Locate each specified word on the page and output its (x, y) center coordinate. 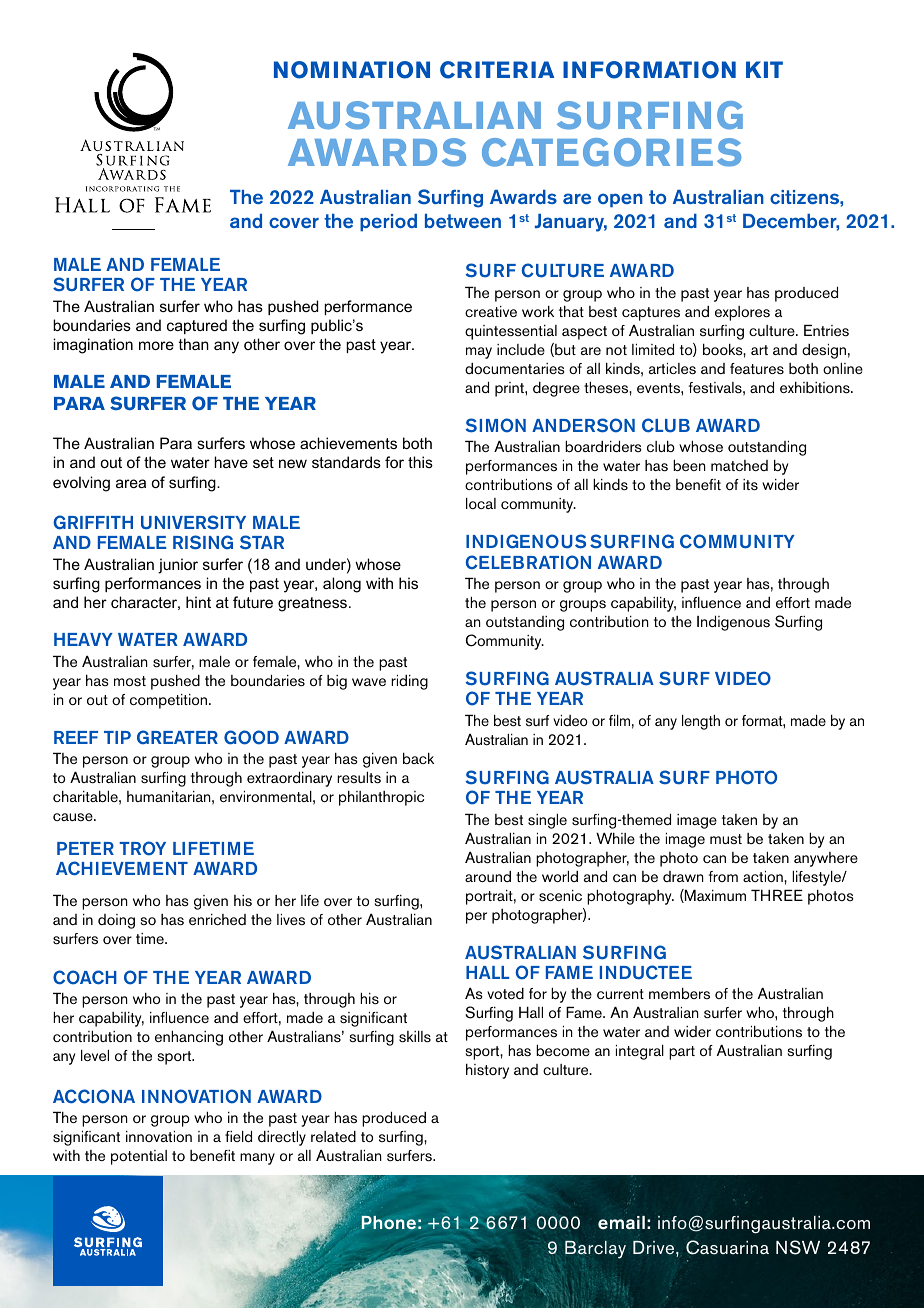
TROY (142, 848)
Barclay (595, 1250)
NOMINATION (352, 70)
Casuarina (727, 1247)
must (726, 839)
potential (139, 1157)
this (420, 462)
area (131, 483)
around (488, 876)
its (750, 485)
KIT (764, 69)
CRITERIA (497, 70)
